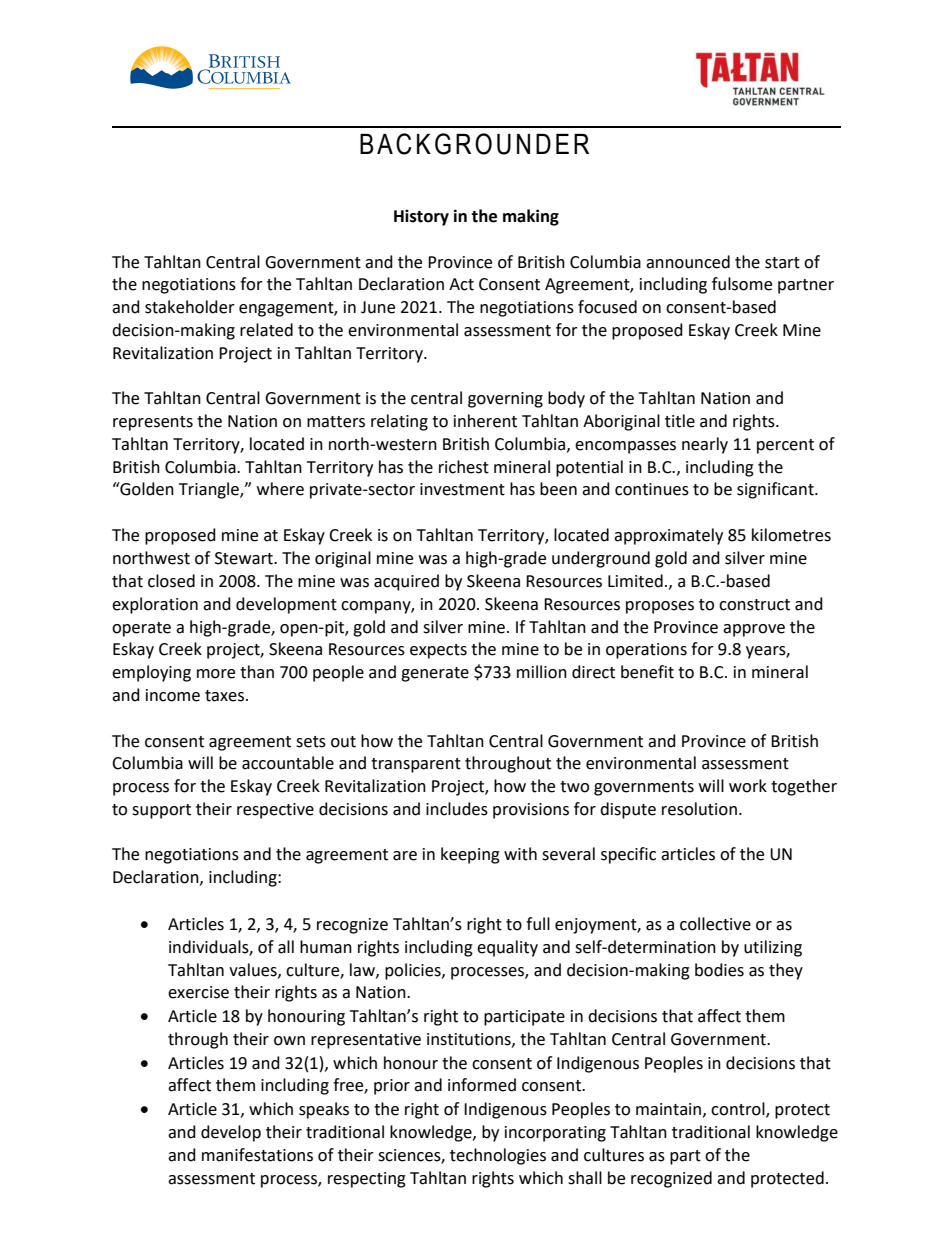 This screenshot has width=952, height=1233. What do you see at coordinates (461, 284) in the screenshot?
I see `Act` at bounding box center [461, 284].
